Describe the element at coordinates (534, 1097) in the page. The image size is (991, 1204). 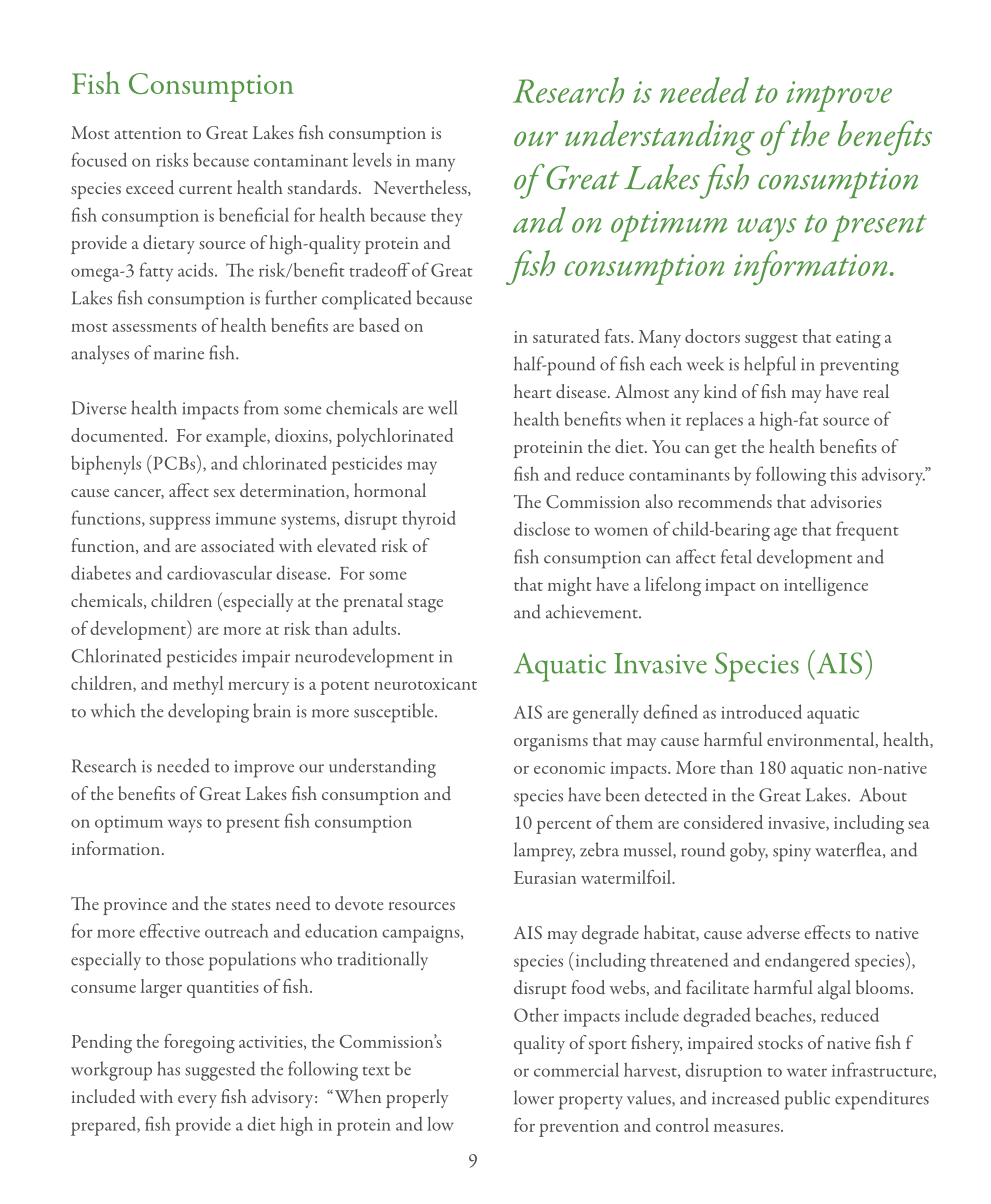
I see `lower` at that location.
